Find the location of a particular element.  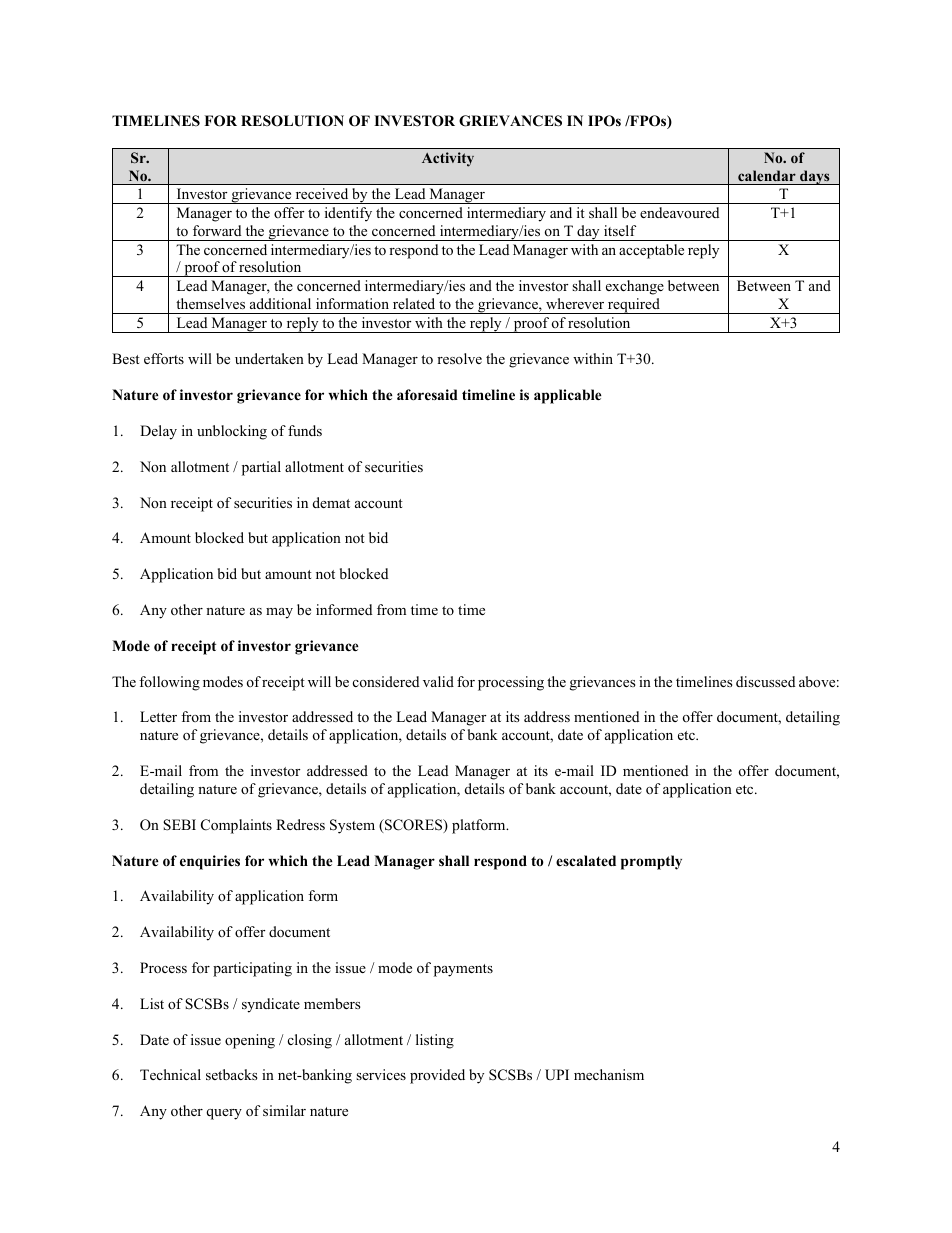

endeavoured is located at coordinates (679, 212).
